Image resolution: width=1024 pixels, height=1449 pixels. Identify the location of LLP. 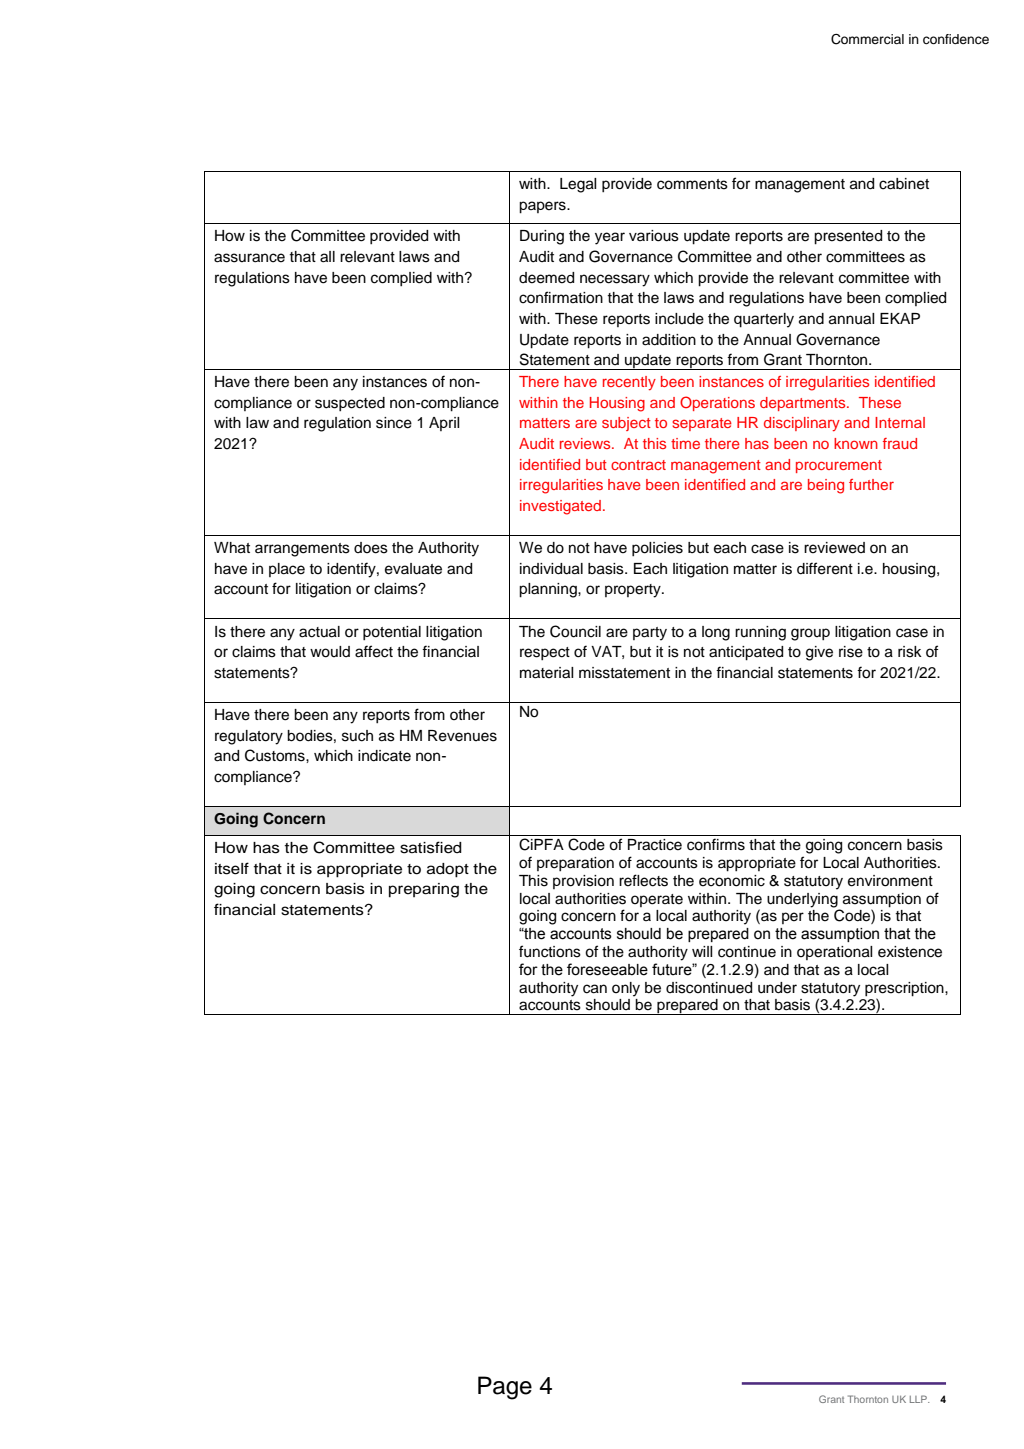
(919, 1399).
